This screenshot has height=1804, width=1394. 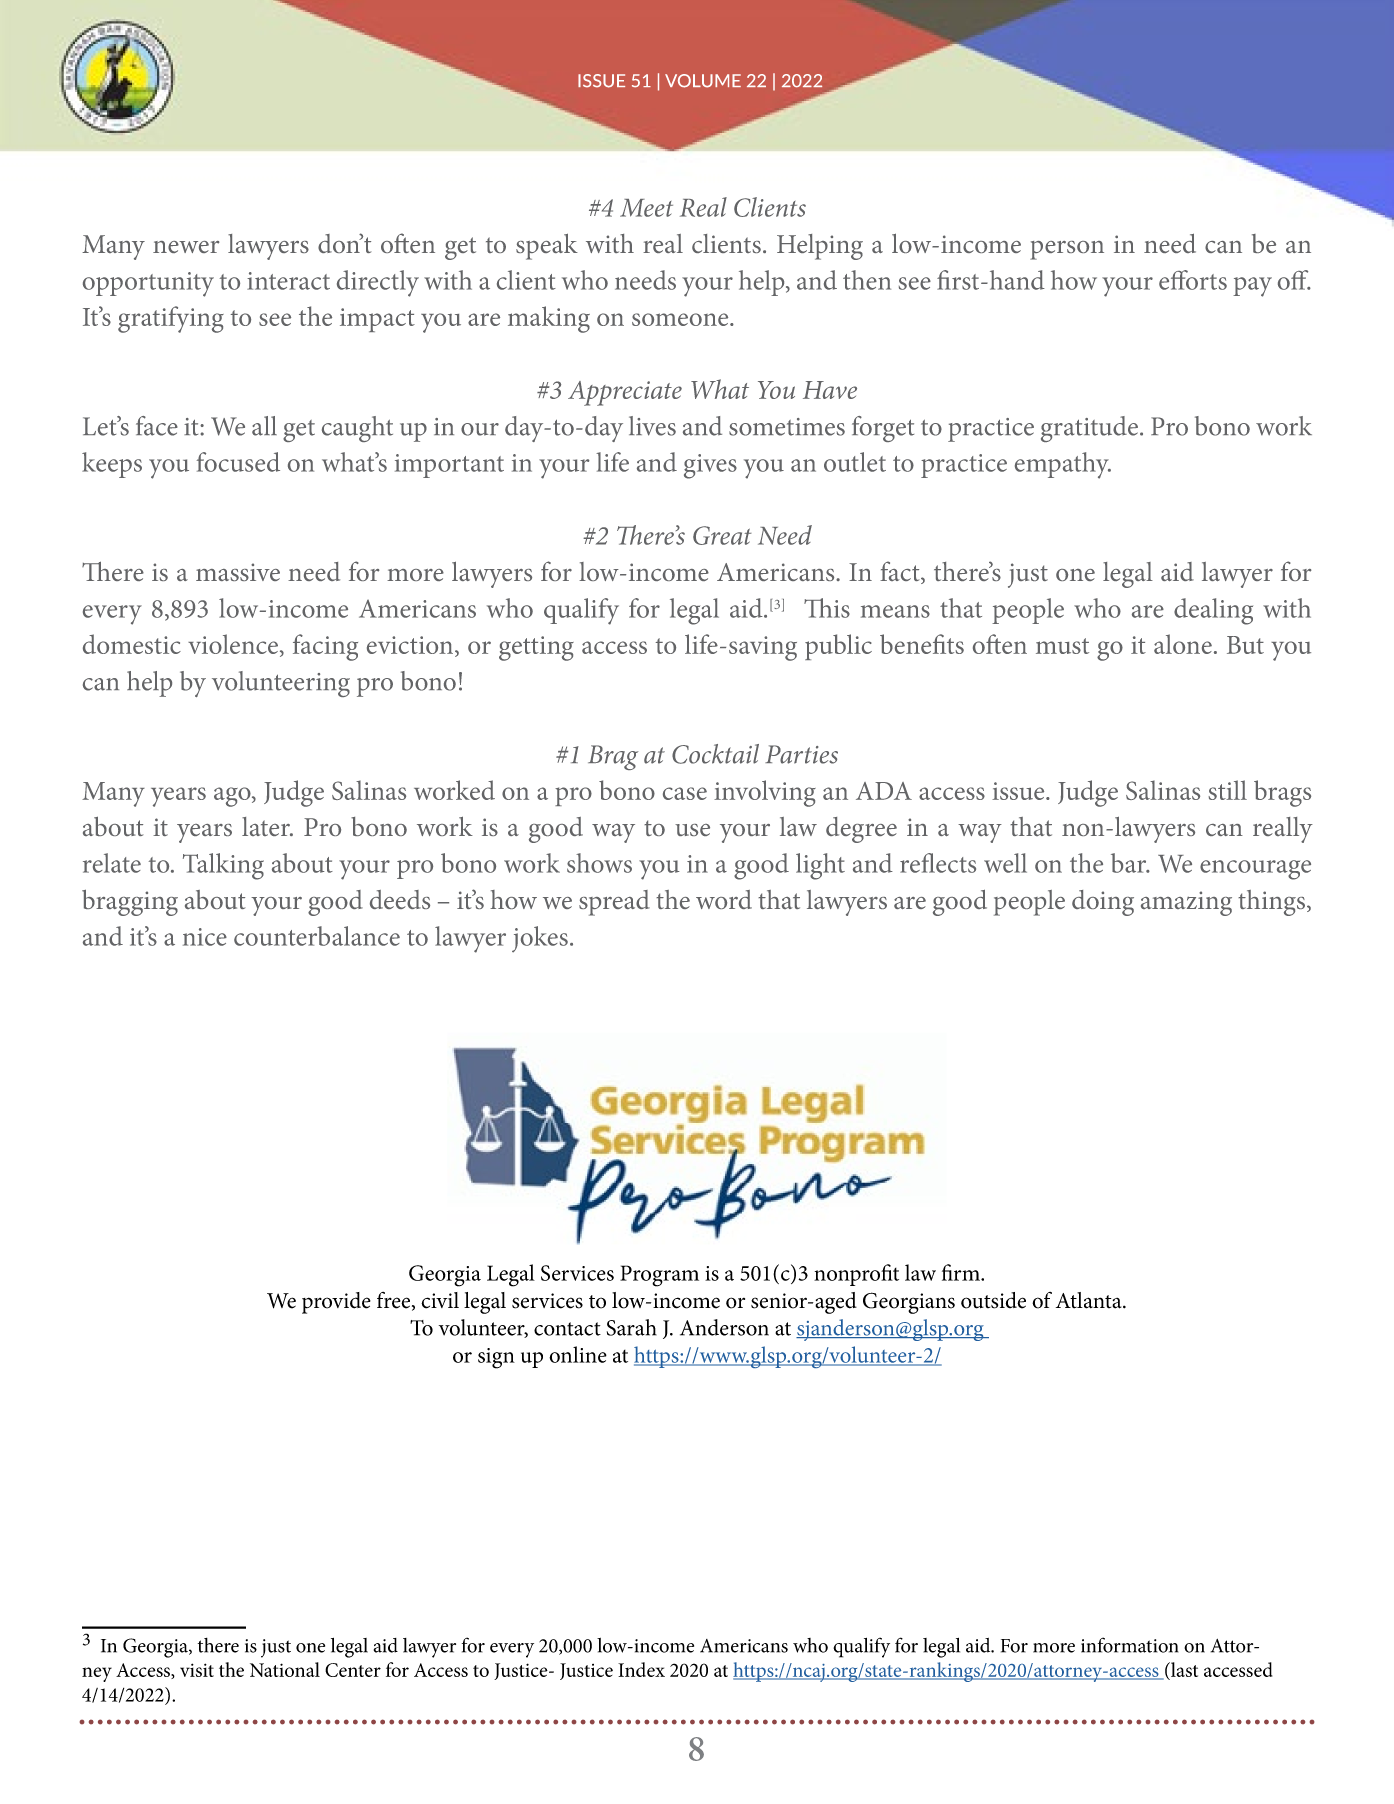 I want to click on bar, so click(x=1130, y=863).
